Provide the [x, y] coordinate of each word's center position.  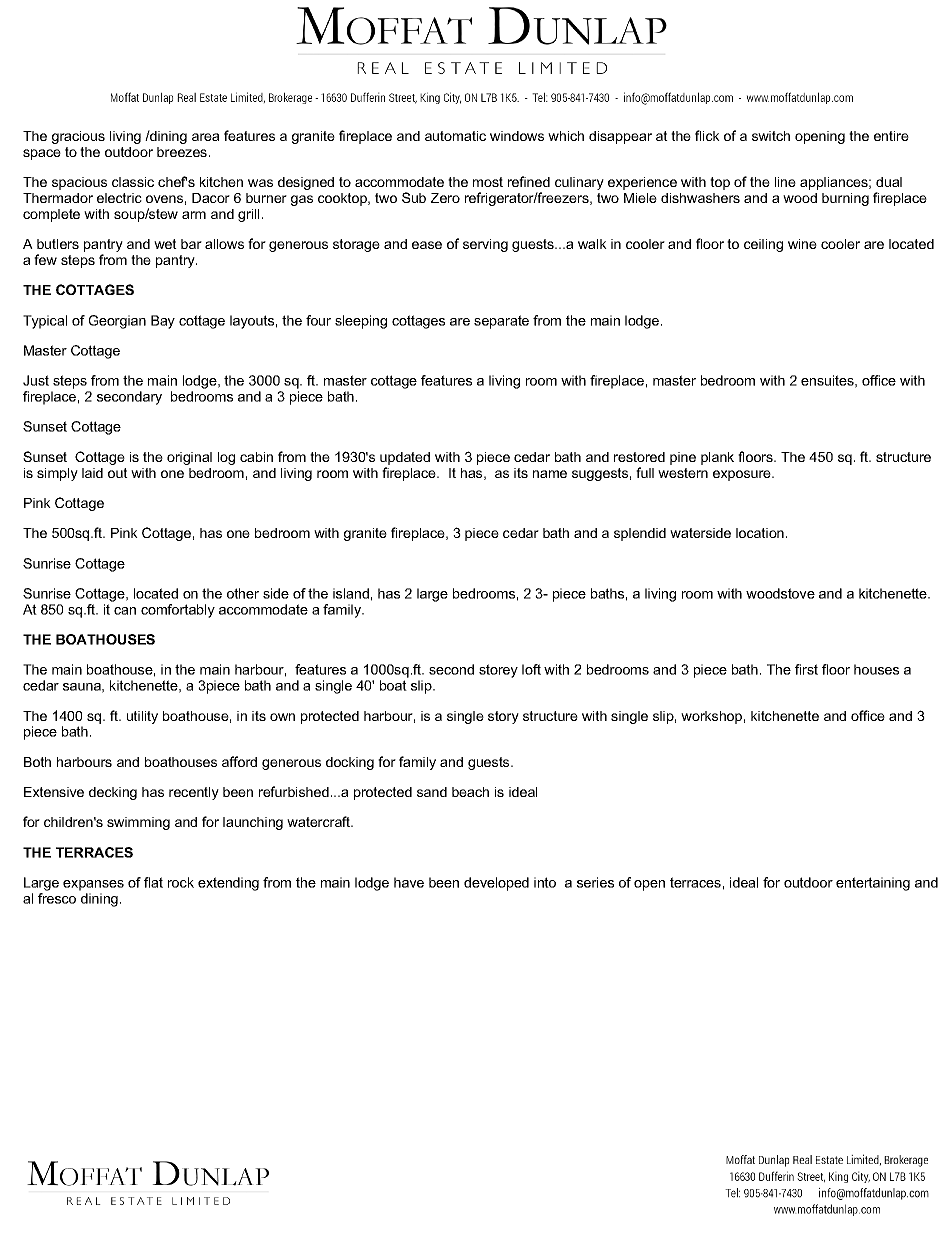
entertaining [873, 884]
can [125, 611]
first [806, 669]
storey [498, 671]
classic [133, 182]
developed [496, 884]
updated [405, 458]
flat [153, 882]
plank [717, 458]
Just [36, 380]
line [785, 182]
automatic [455, 136]
